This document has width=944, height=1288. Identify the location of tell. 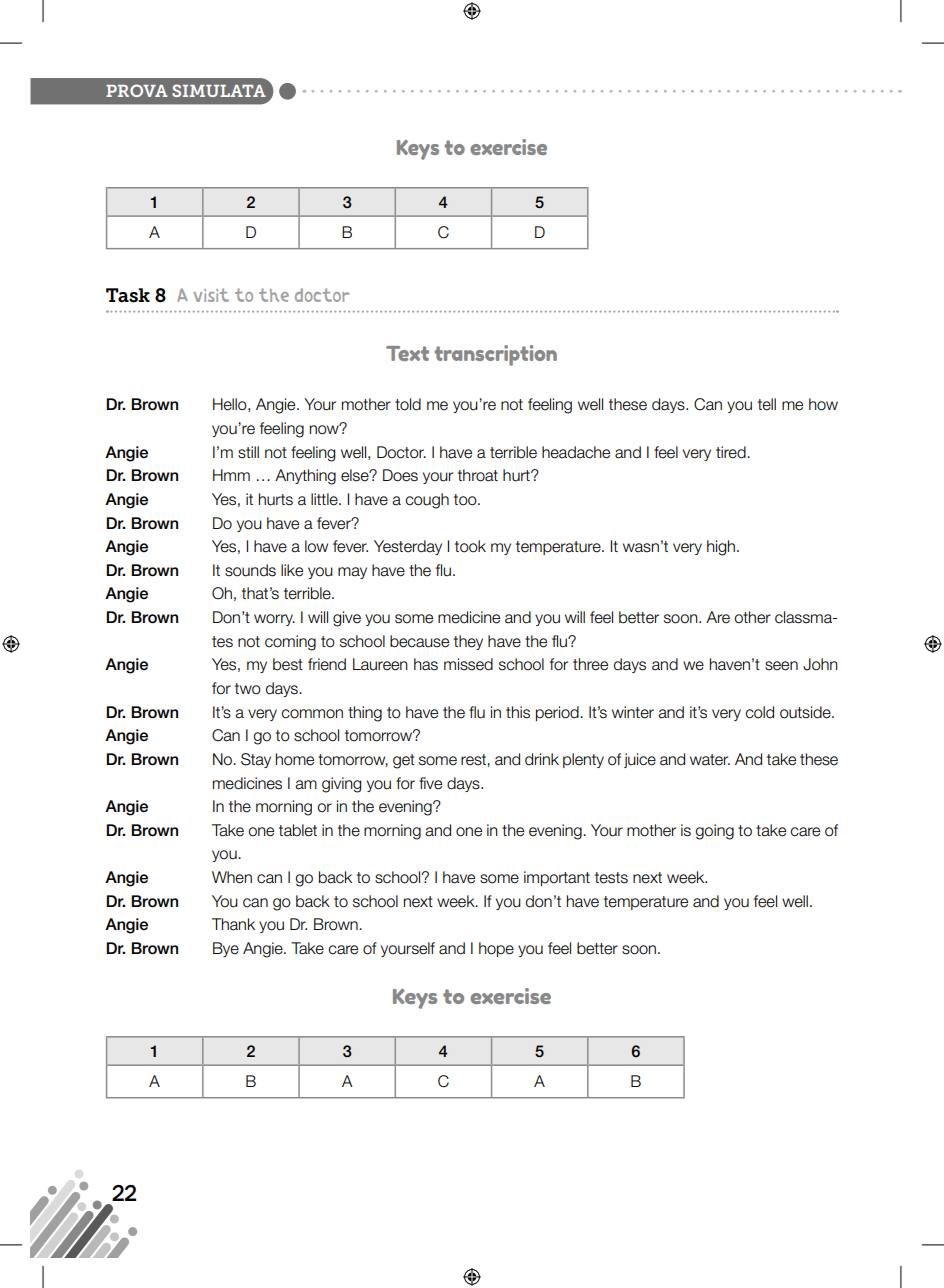
(767, 404).
